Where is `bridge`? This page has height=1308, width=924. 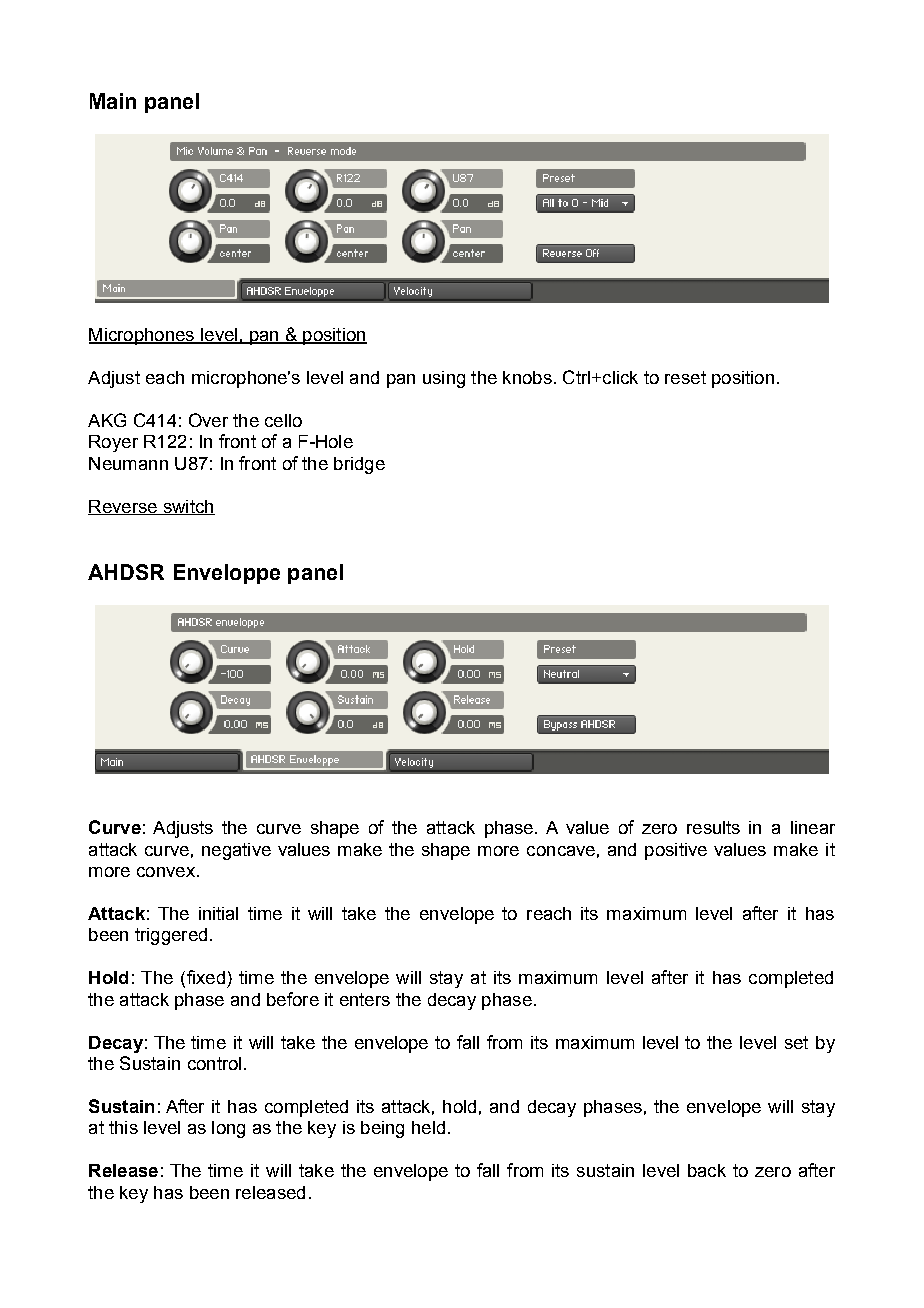 bridge is located at coordinates (359, 465).
